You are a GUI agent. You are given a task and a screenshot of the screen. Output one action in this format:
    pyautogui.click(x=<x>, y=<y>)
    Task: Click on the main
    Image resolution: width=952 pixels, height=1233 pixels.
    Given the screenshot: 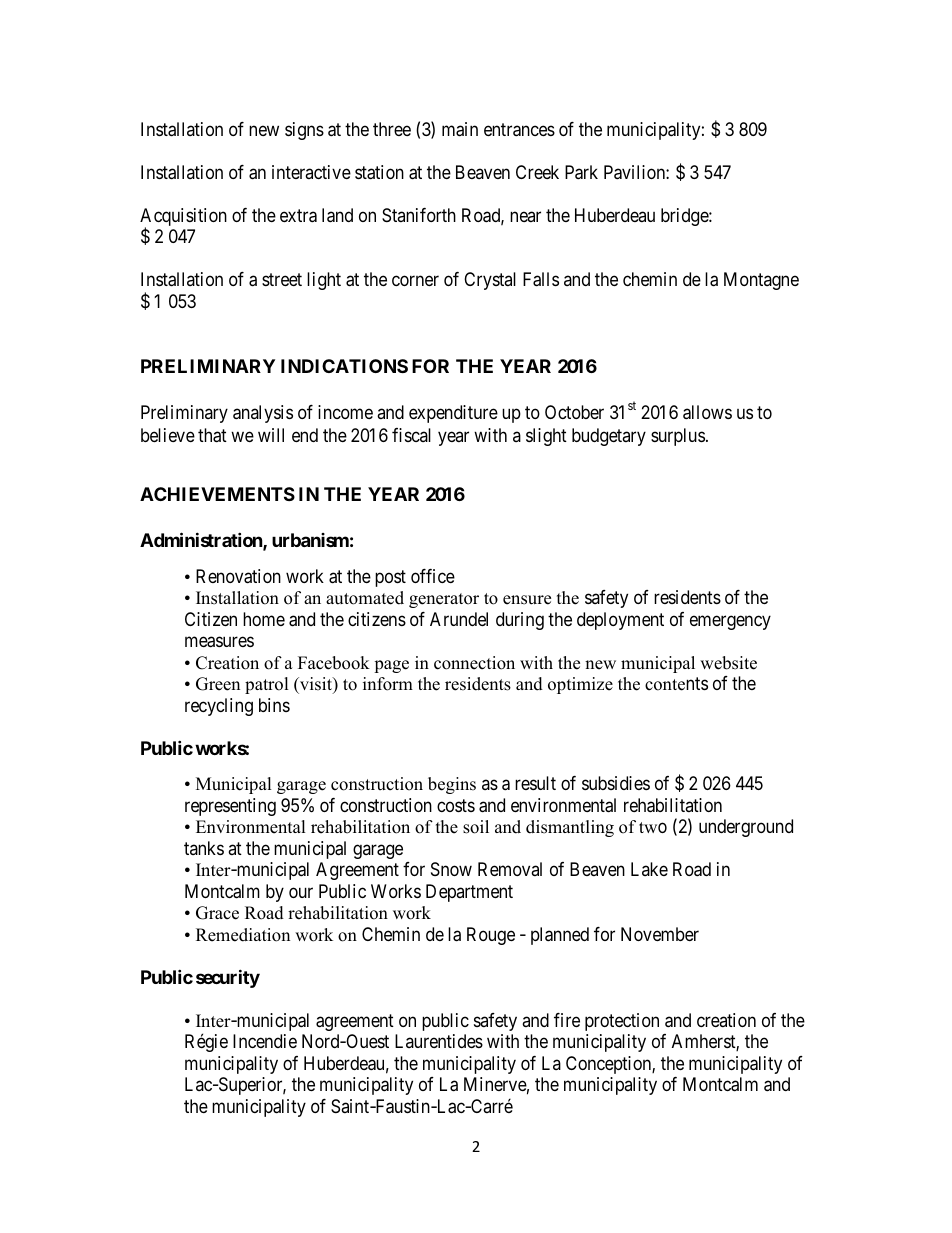 What is the action you would take?
    pyautogui.click(x=460, y=129)
